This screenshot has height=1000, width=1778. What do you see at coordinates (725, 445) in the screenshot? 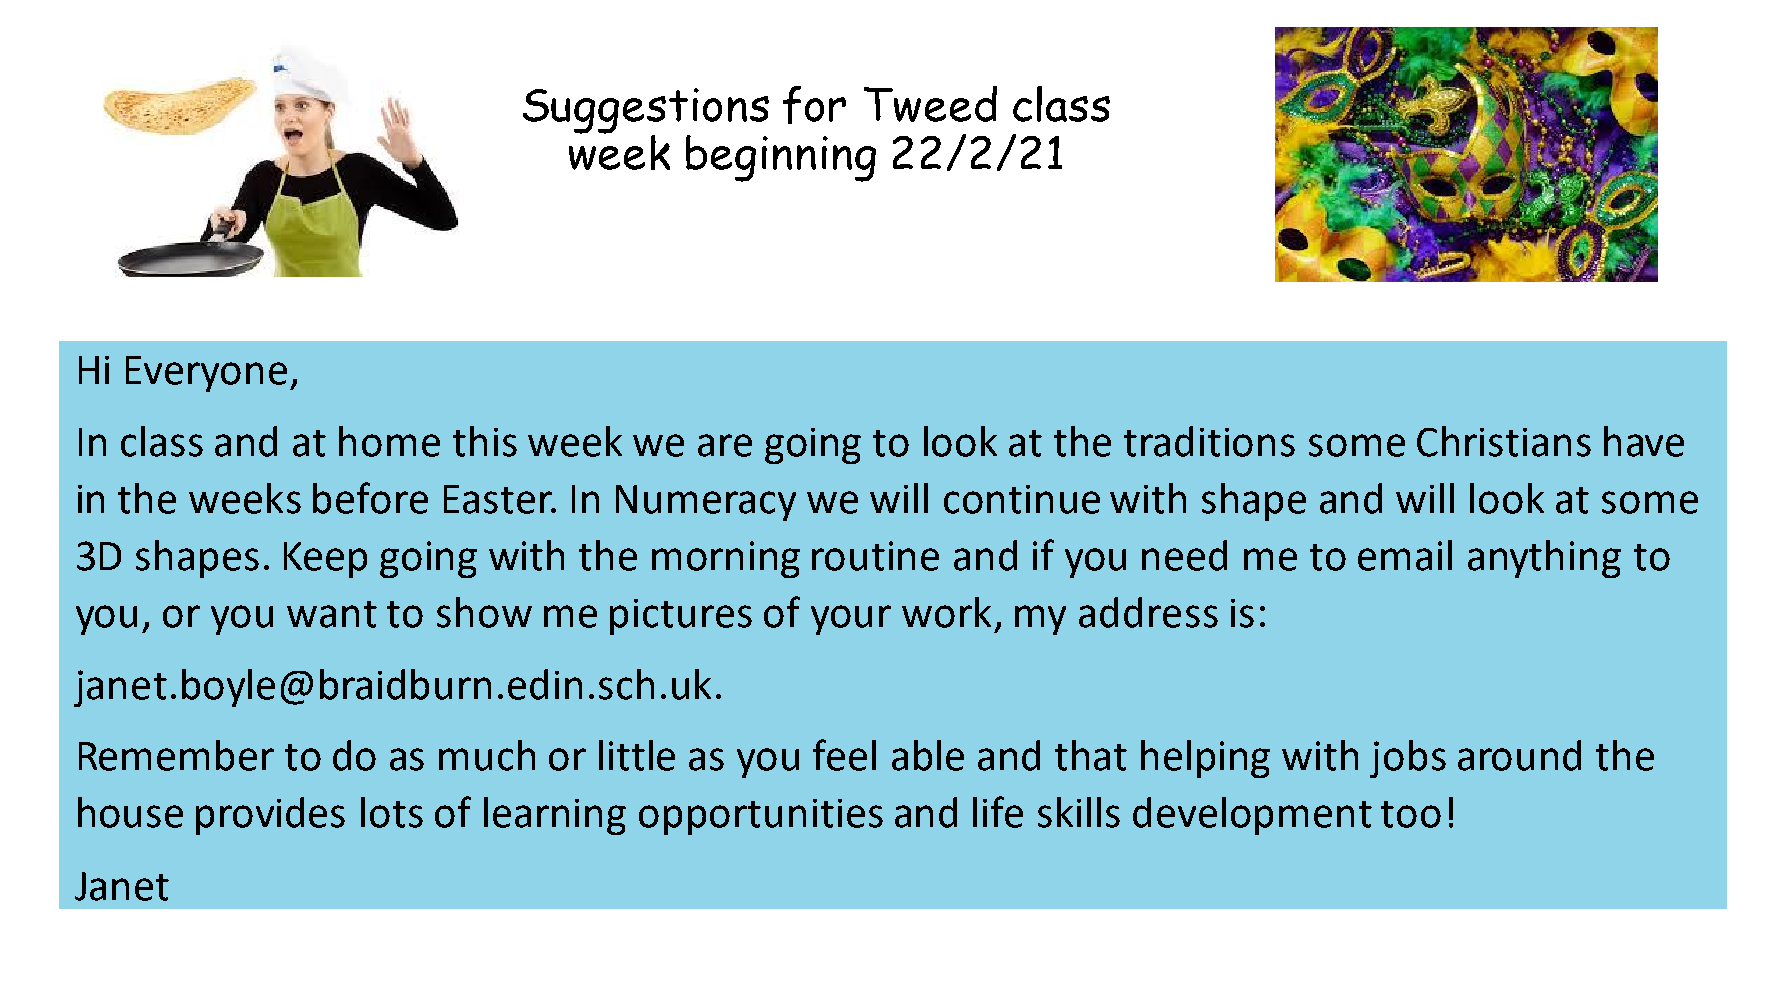
I see `are` at bounding box center [725, 445].
